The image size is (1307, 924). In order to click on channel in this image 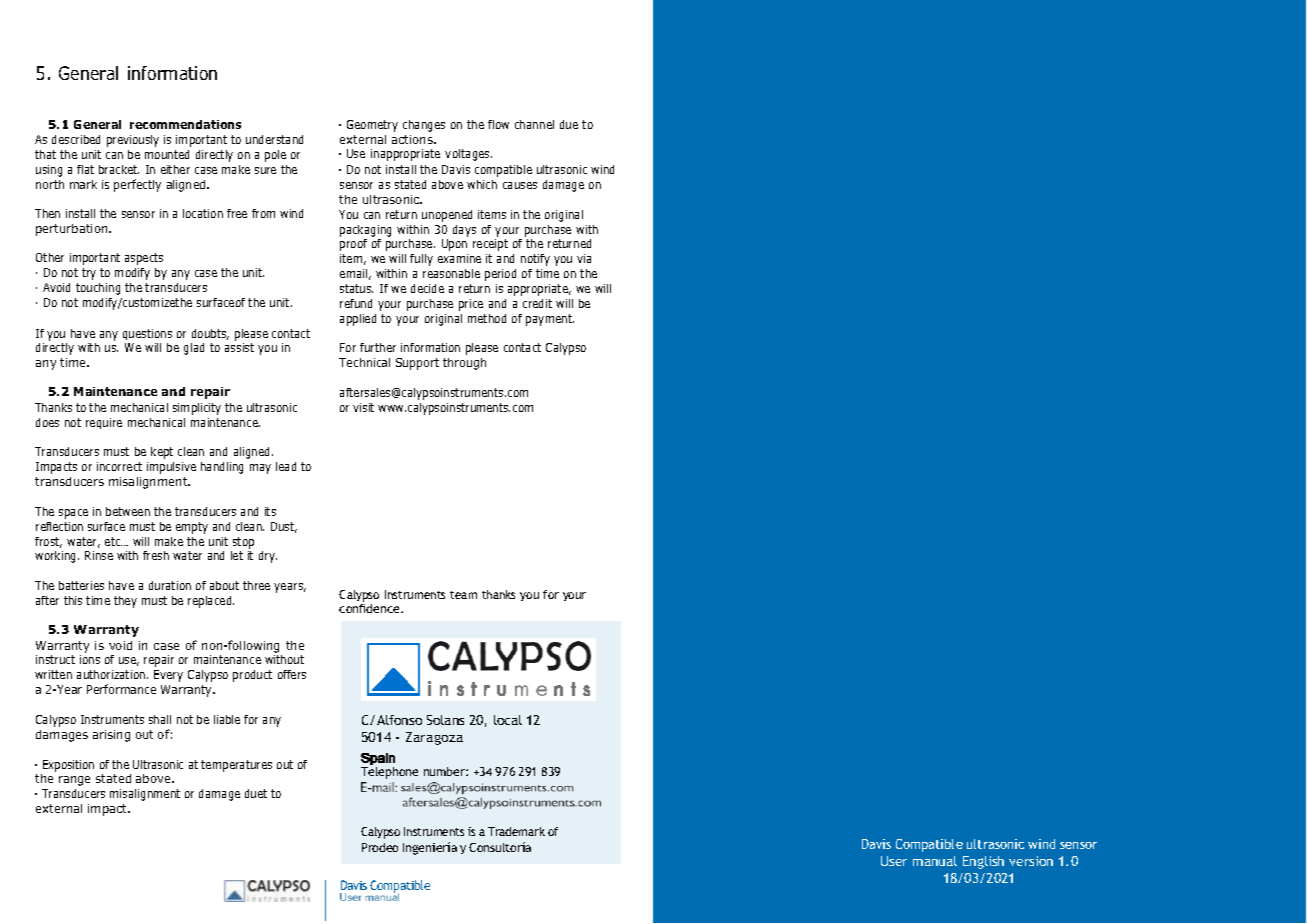, I will do `click(534, 124)`.
